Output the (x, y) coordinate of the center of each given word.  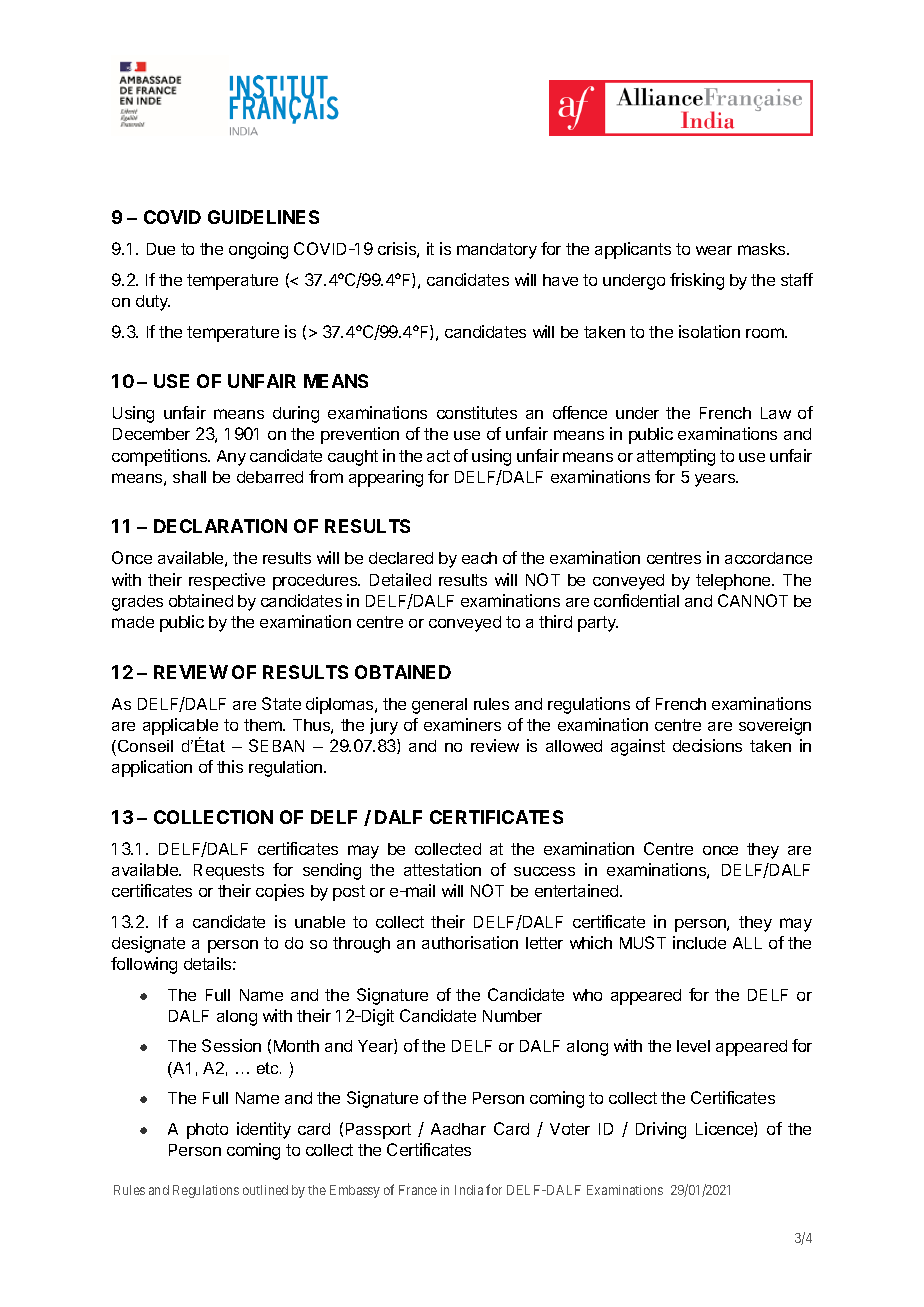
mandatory (497, 251)
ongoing (258, 250)
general (439, 706)
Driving (661, 1130)
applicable (180, 726)
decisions (707, 745)
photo (207, 1131)
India (469, 1190)
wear (714, 250)
